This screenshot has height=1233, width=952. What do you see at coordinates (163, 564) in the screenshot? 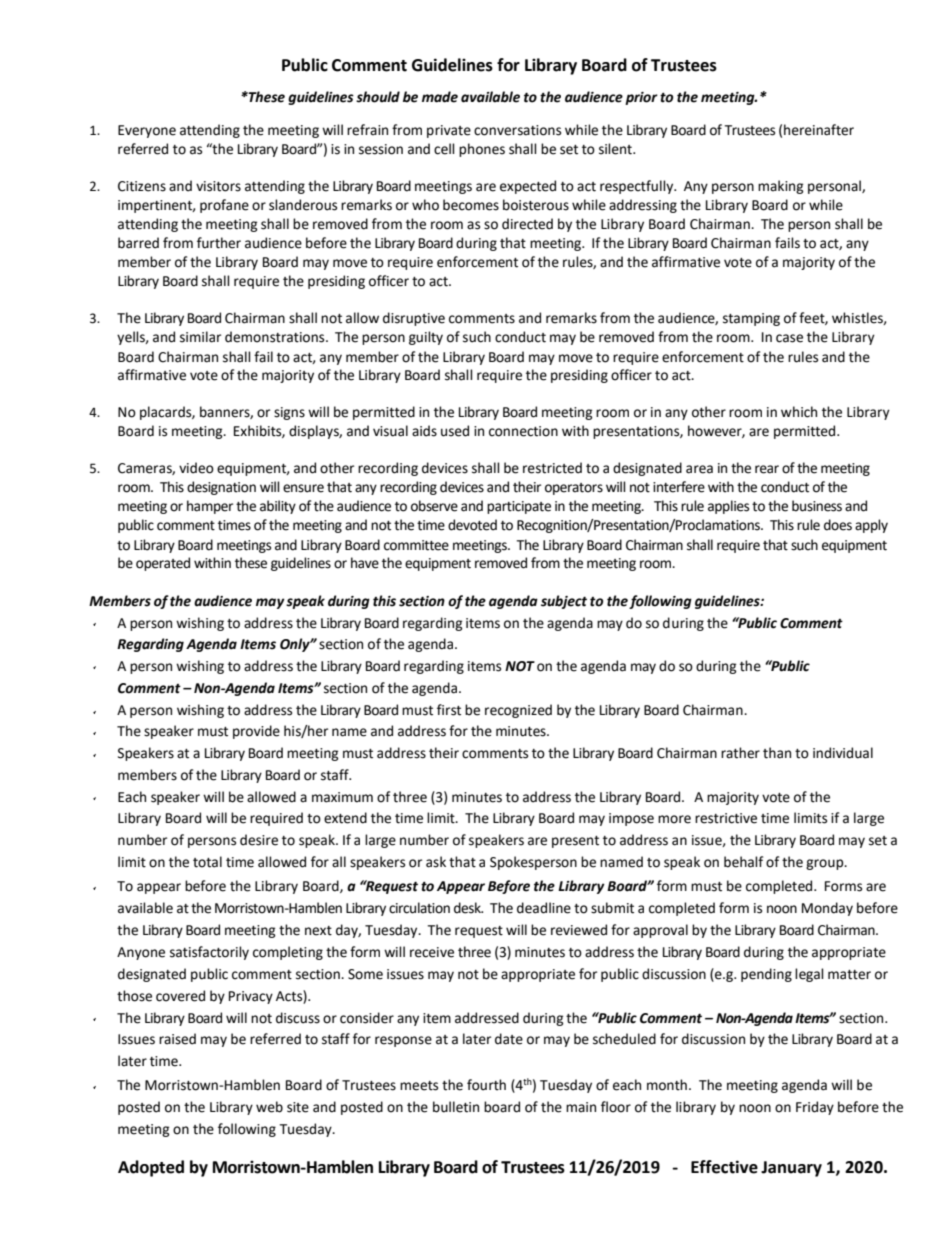
I see `operated` at bounding box center [163, 564].
